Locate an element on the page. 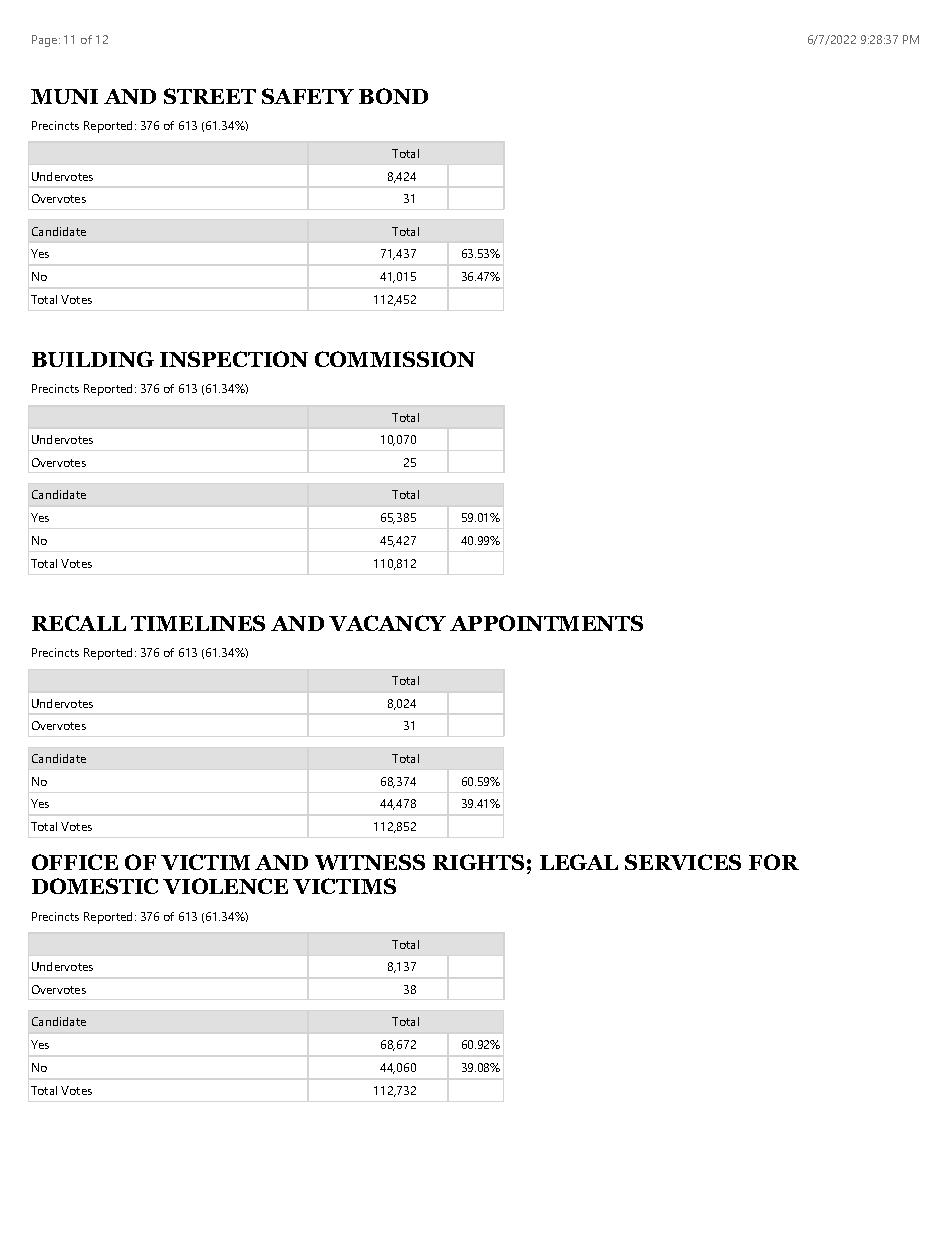  COMMISSION is located at coordinates (395, 359).
